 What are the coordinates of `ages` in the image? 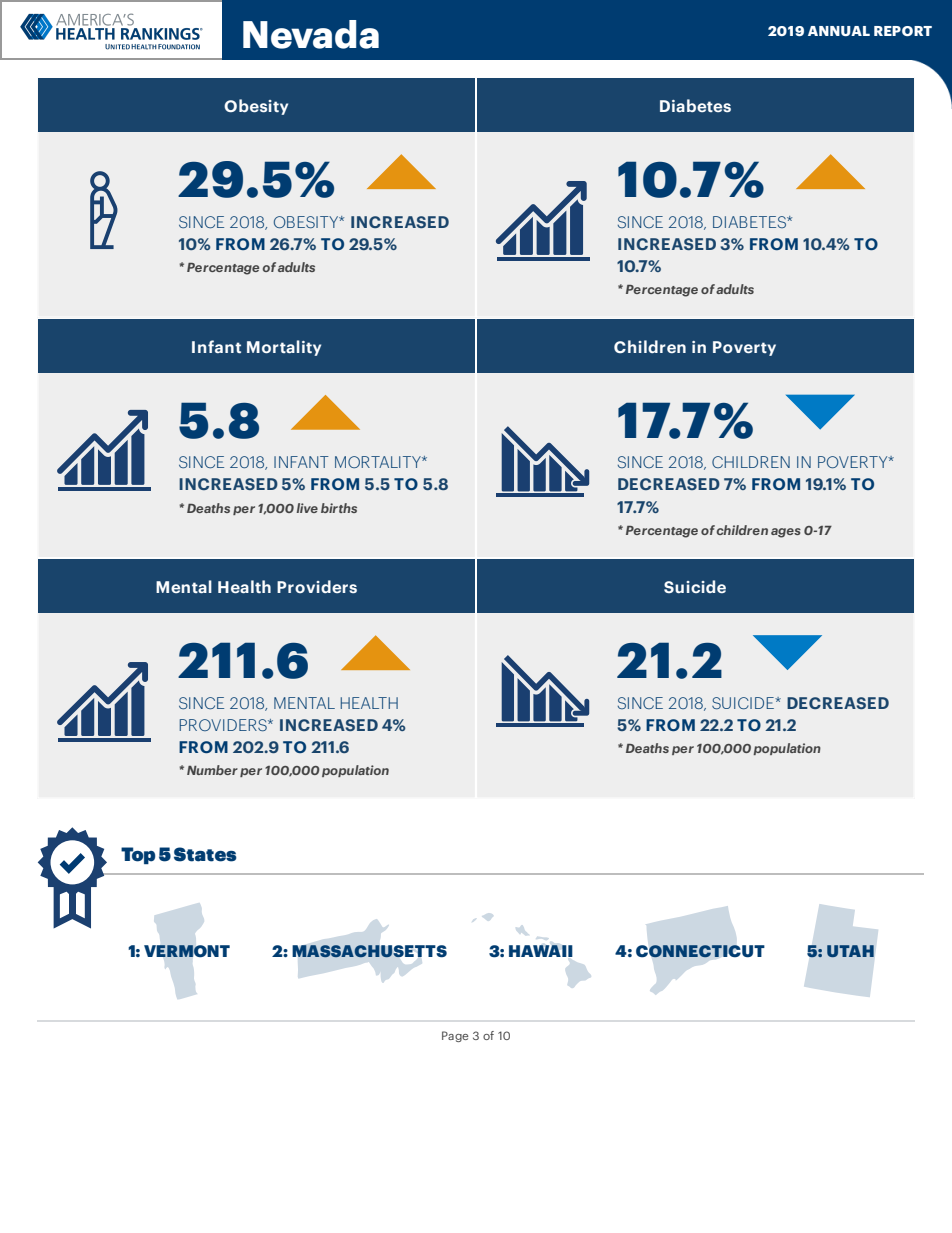 It's located at (786, 533).
